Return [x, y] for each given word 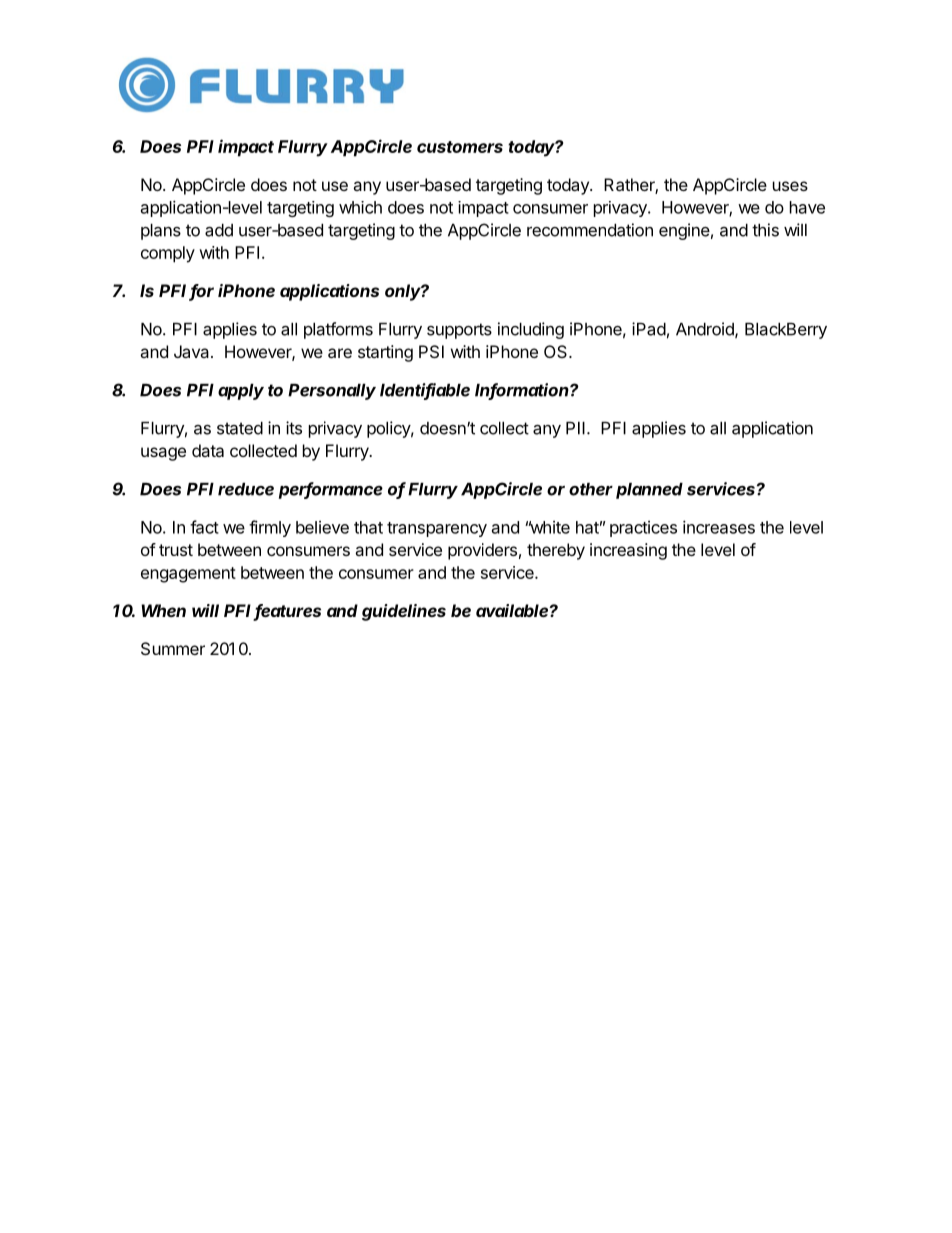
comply [168, 254]
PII [575, 428]
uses [790, 186]
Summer [173, 648]
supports [459, 331]
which [360, 207]
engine [684, 231]
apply [241, 392]
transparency [437, 529]
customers [460, 147]
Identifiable [425, 391]
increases [719, 527]
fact [204, 527]
